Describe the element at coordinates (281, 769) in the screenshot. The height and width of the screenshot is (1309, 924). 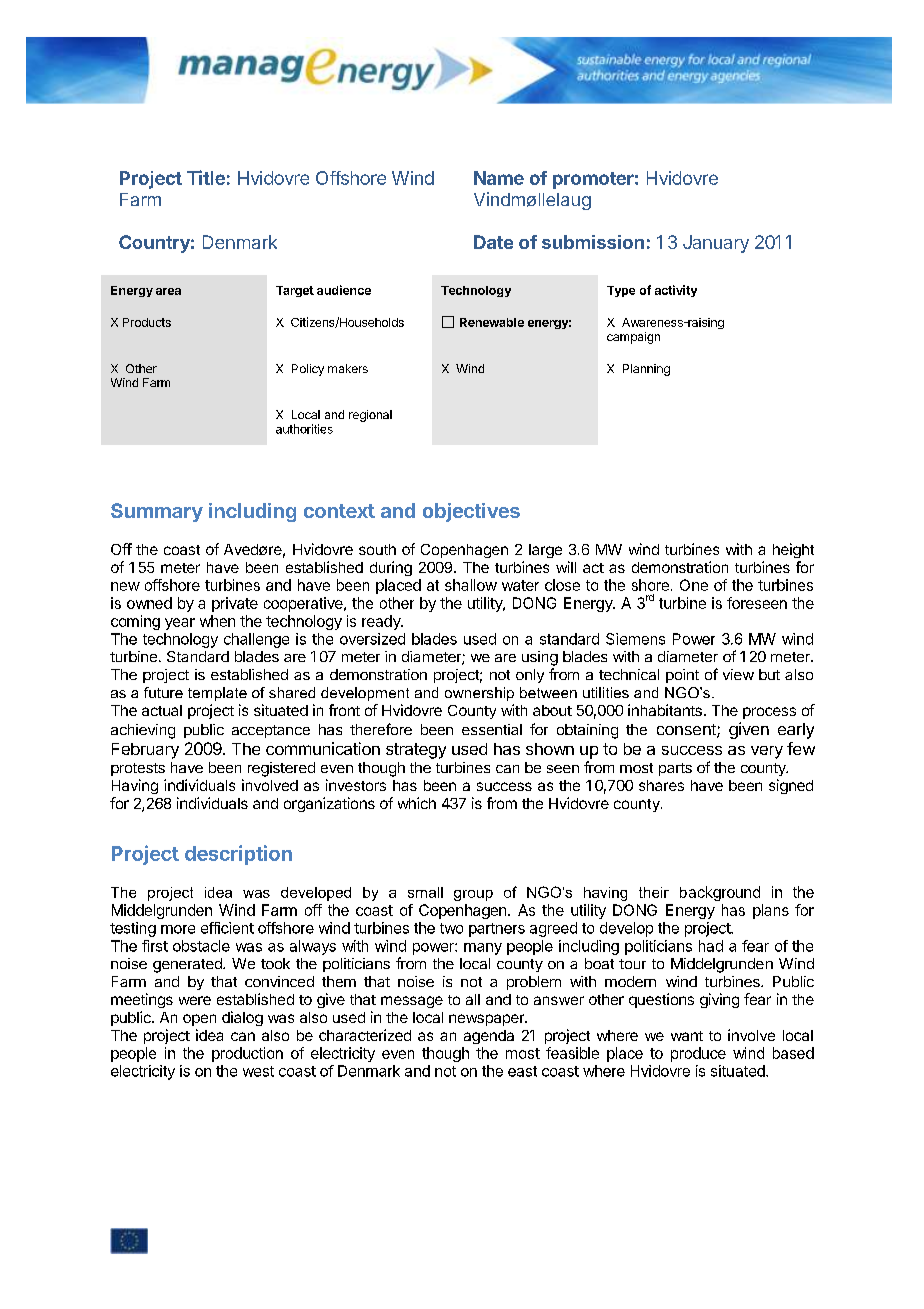
I see `registered` at that location.
